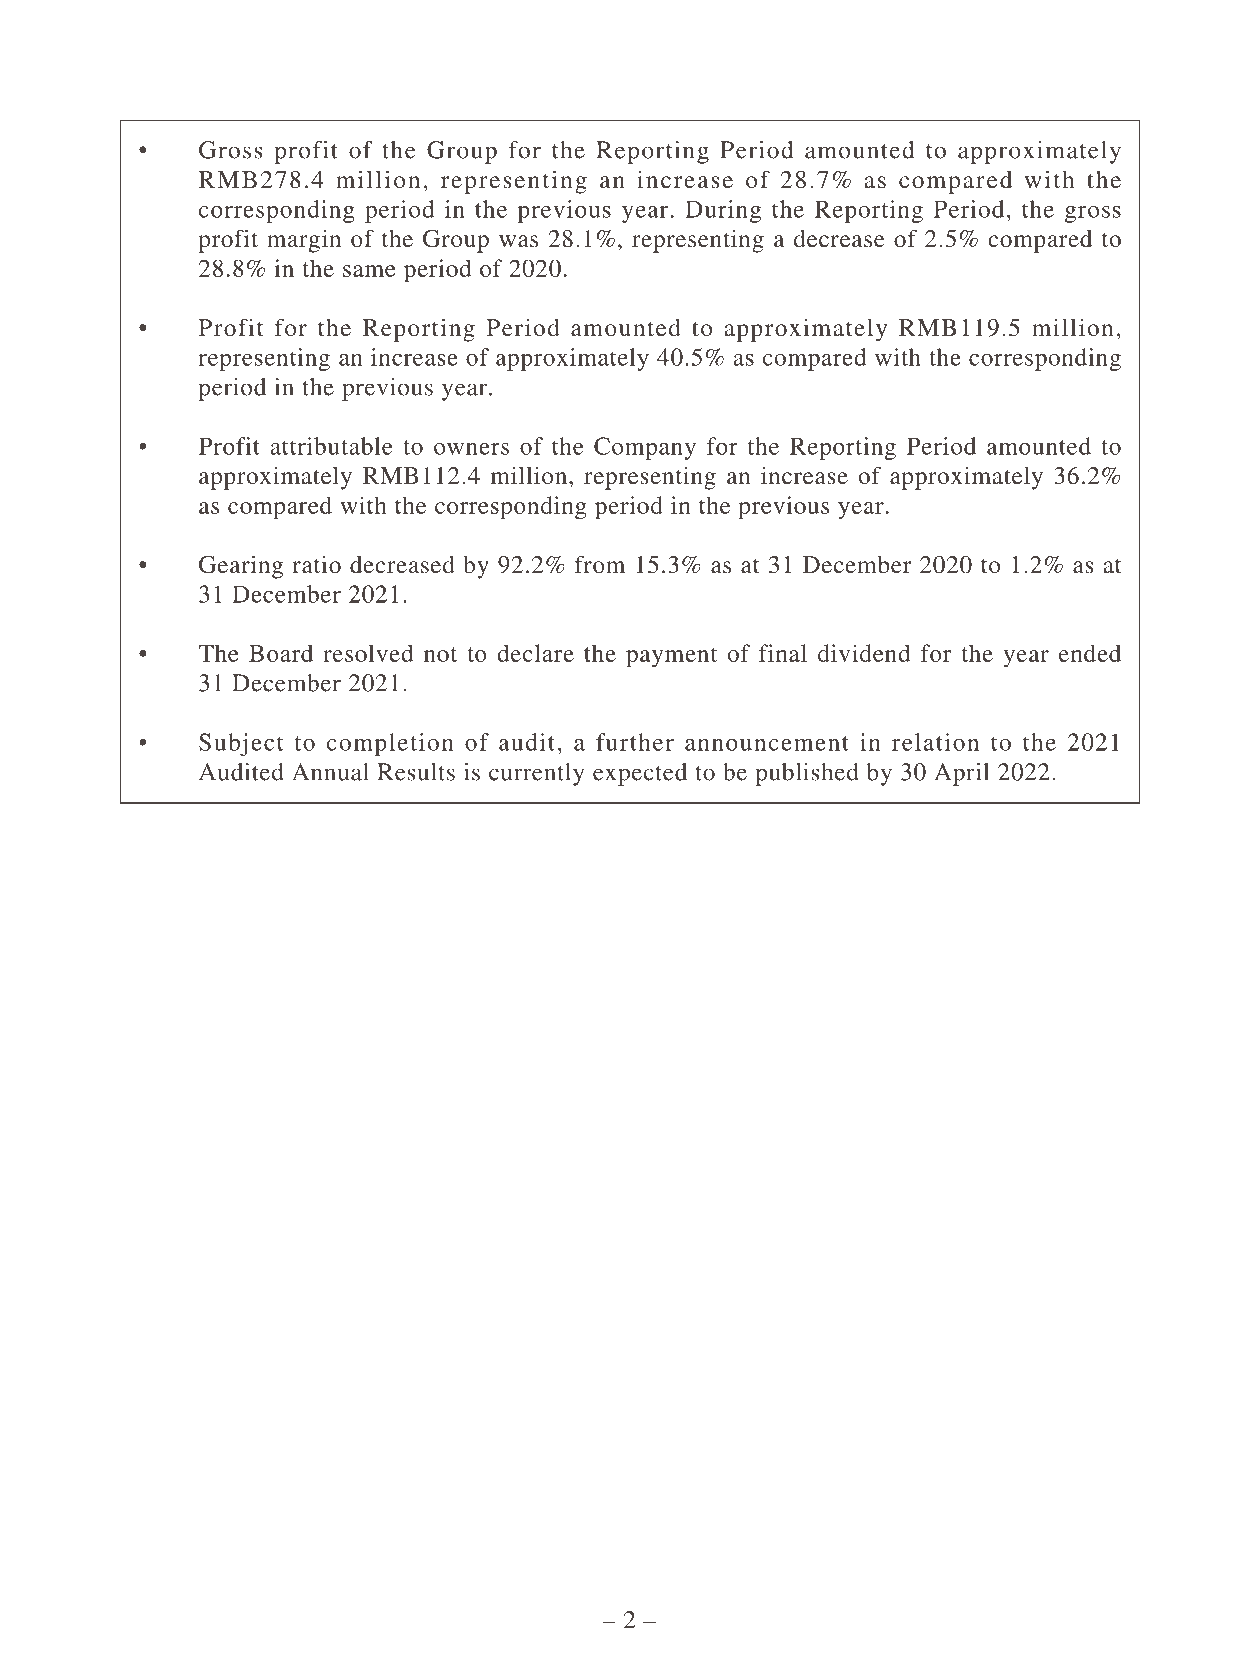  I want to click on Annual, so click(330, 772).
